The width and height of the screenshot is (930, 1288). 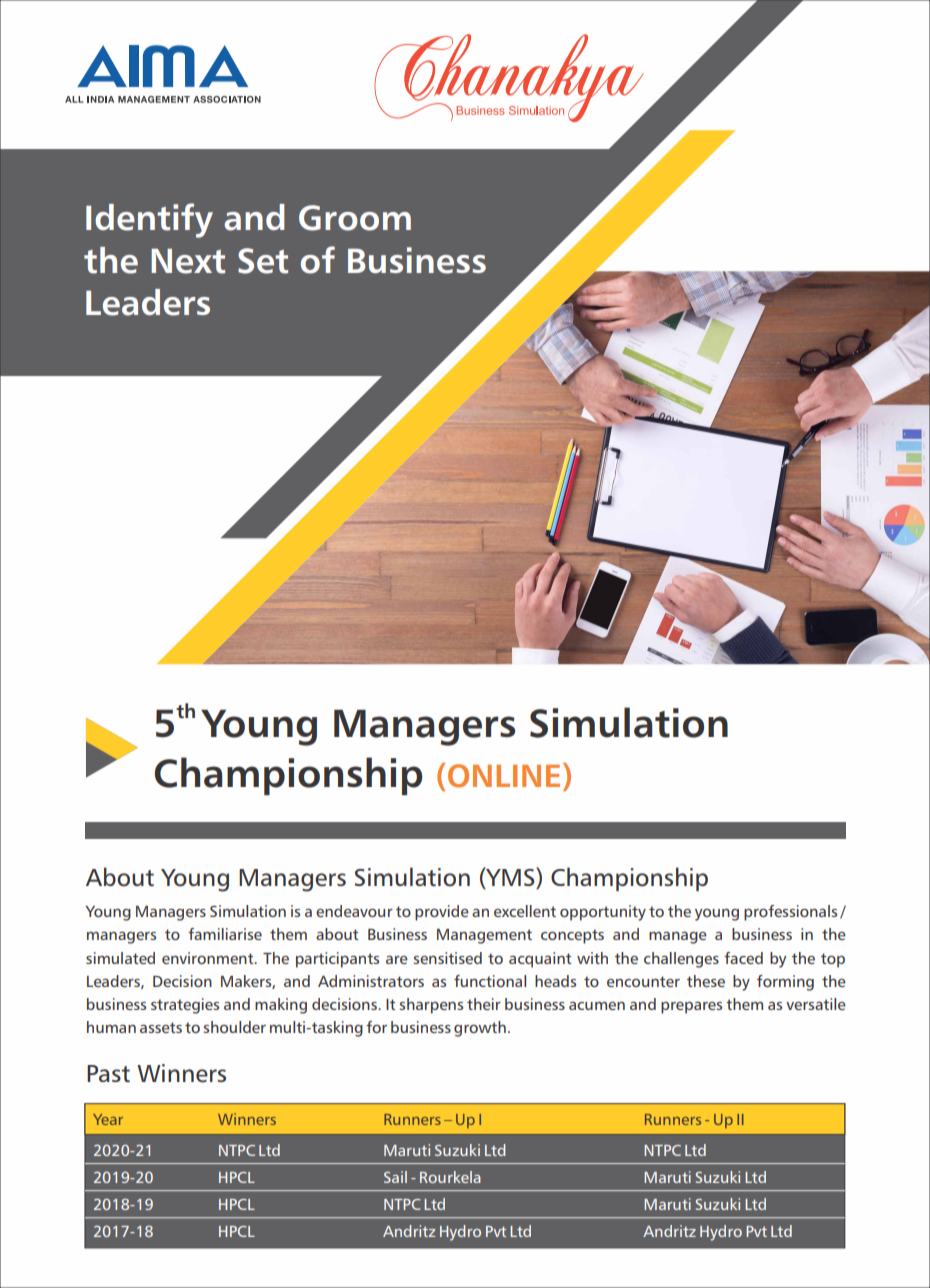 What do you see at coordinates (395, 1177) in the screenshot?
I see `Sail` at bounding box center [395, 1177].
